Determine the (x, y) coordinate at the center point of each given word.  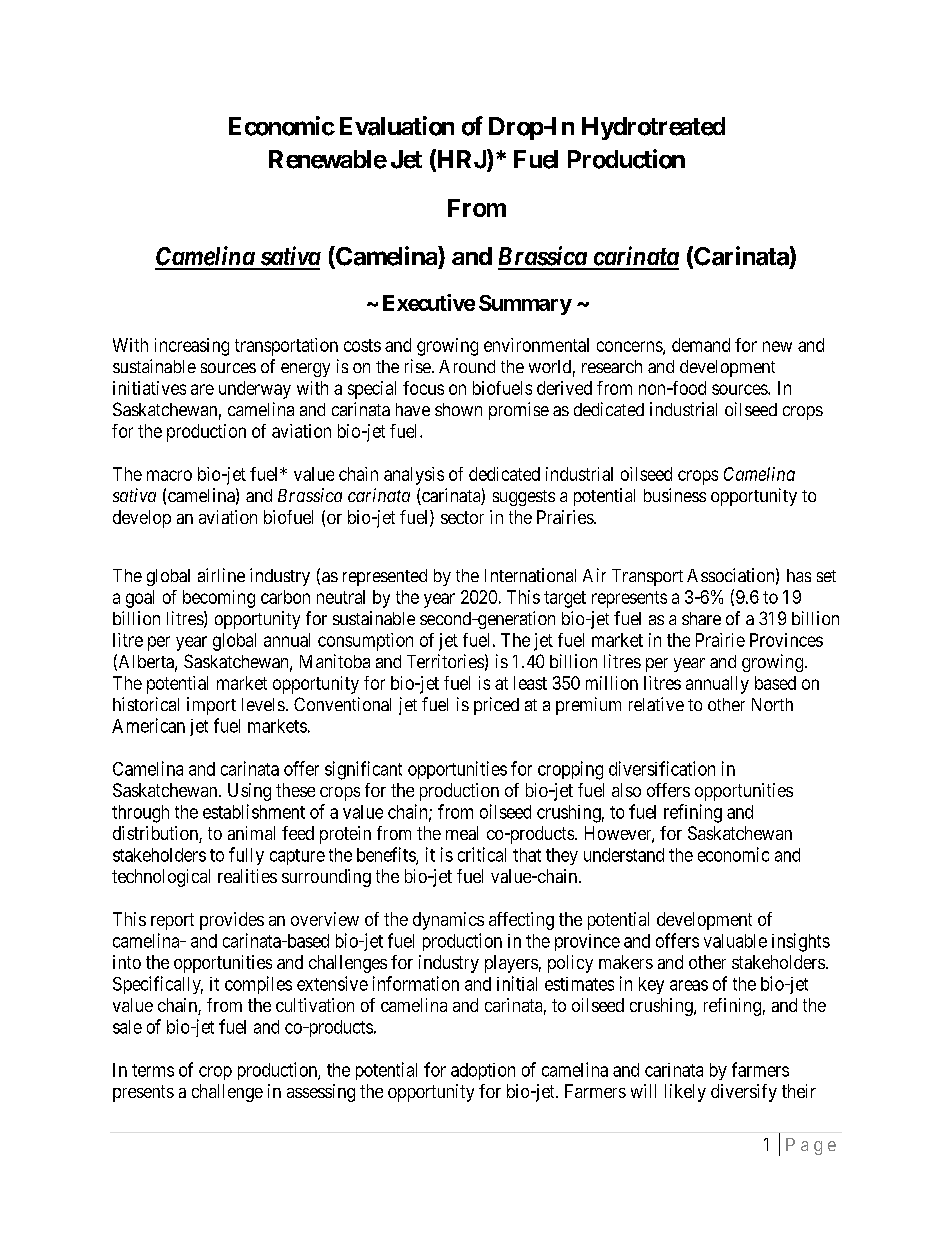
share (701, 618)
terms (153, 1070)
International (530, 575)
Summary (525, 305)
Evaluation (397, 126)
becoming (219, 599)
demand (701, 345)
